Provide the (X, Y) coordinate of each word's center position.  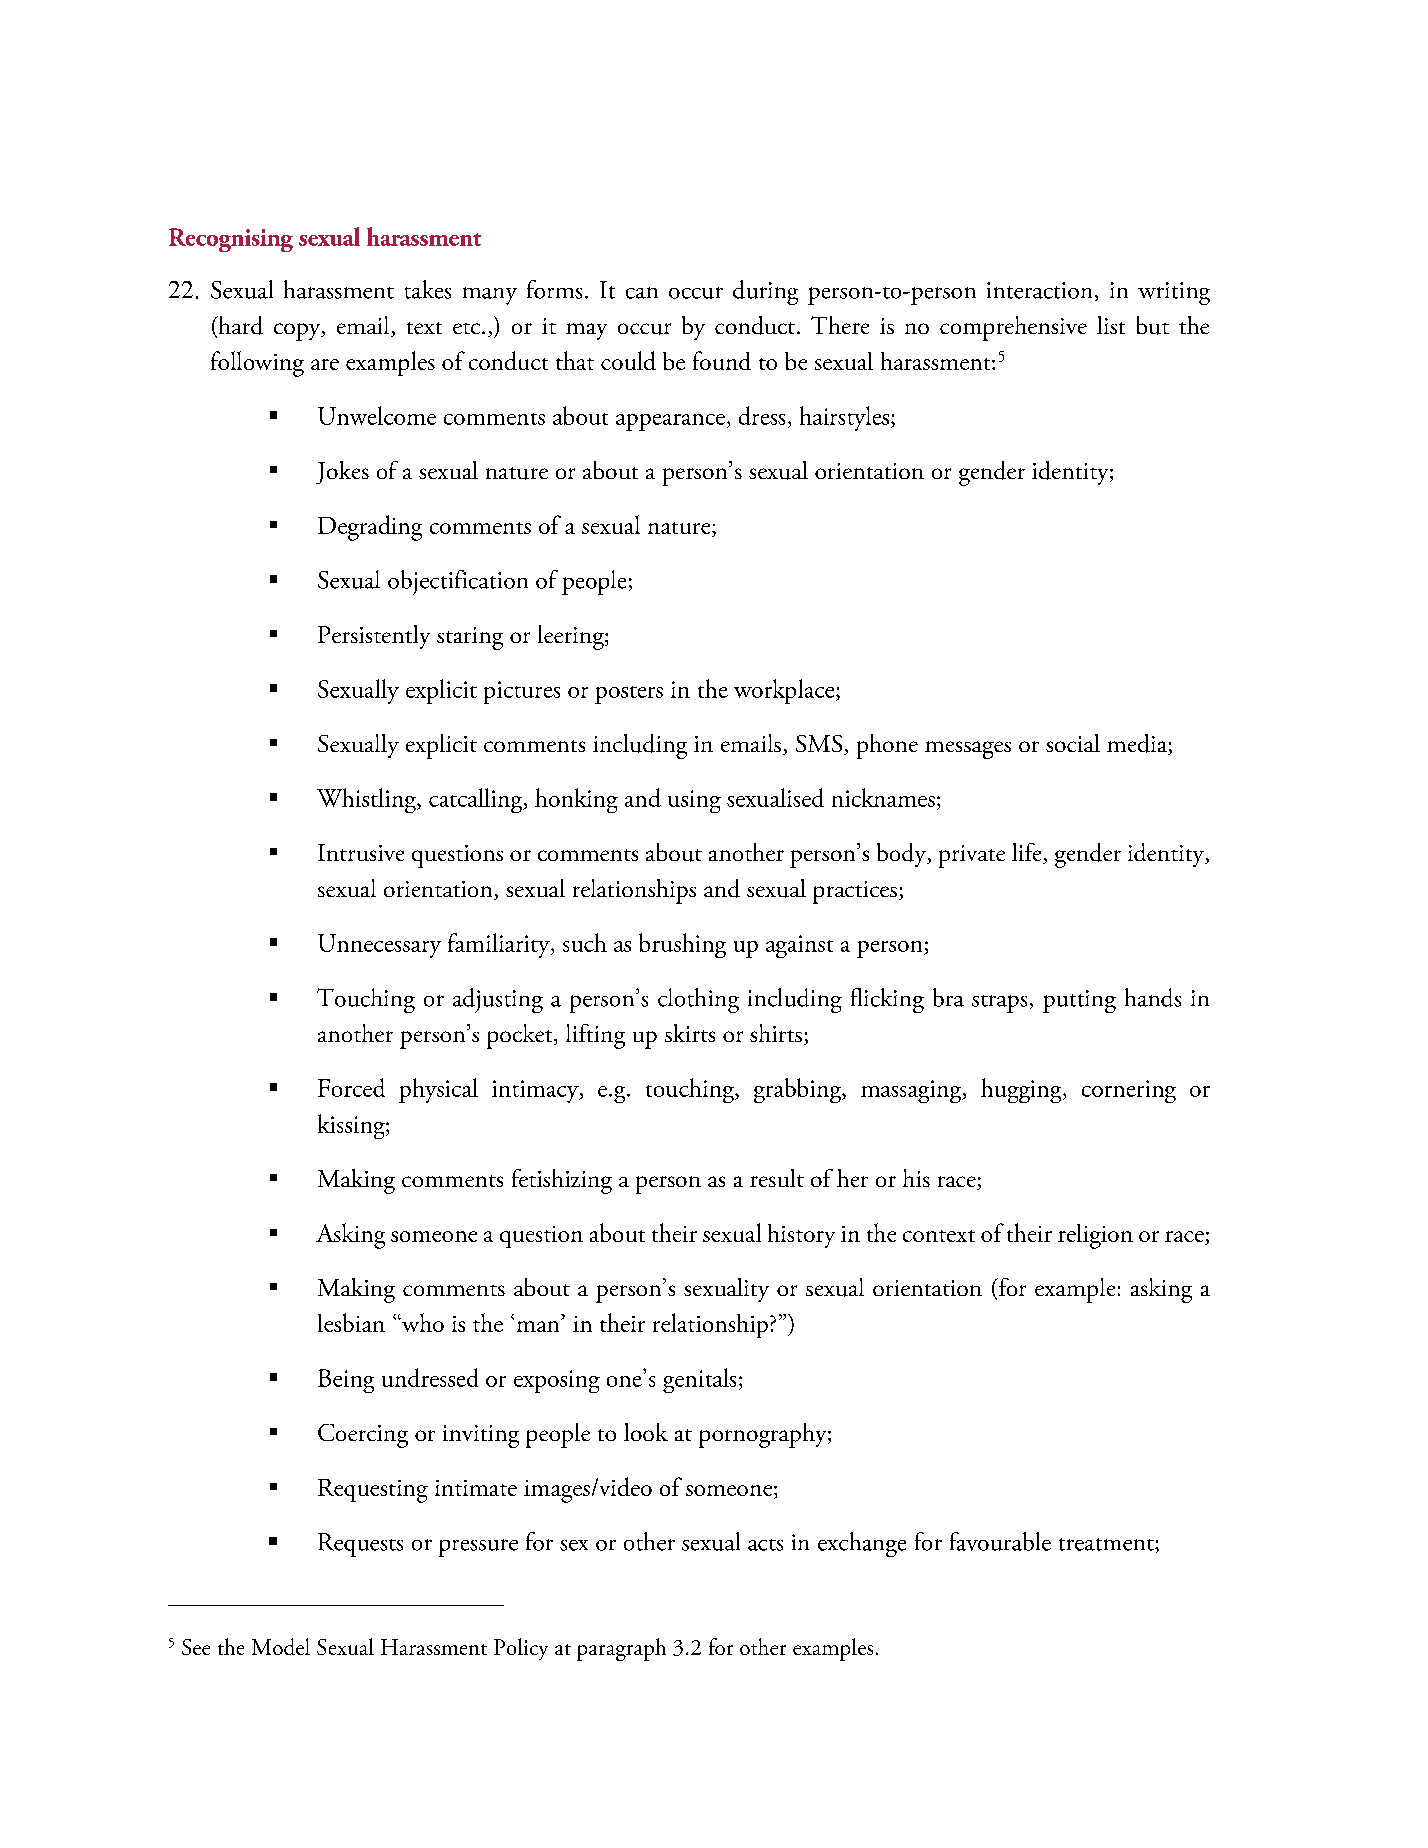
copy (298, 332)
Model (281, 1646)
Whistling (368, 800)
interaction (1039, 290)
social (1073, 743)
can (642, 293)
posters (629, 695)
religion (1095, 1236)
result (777, 1178)
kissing (352, 1126)
